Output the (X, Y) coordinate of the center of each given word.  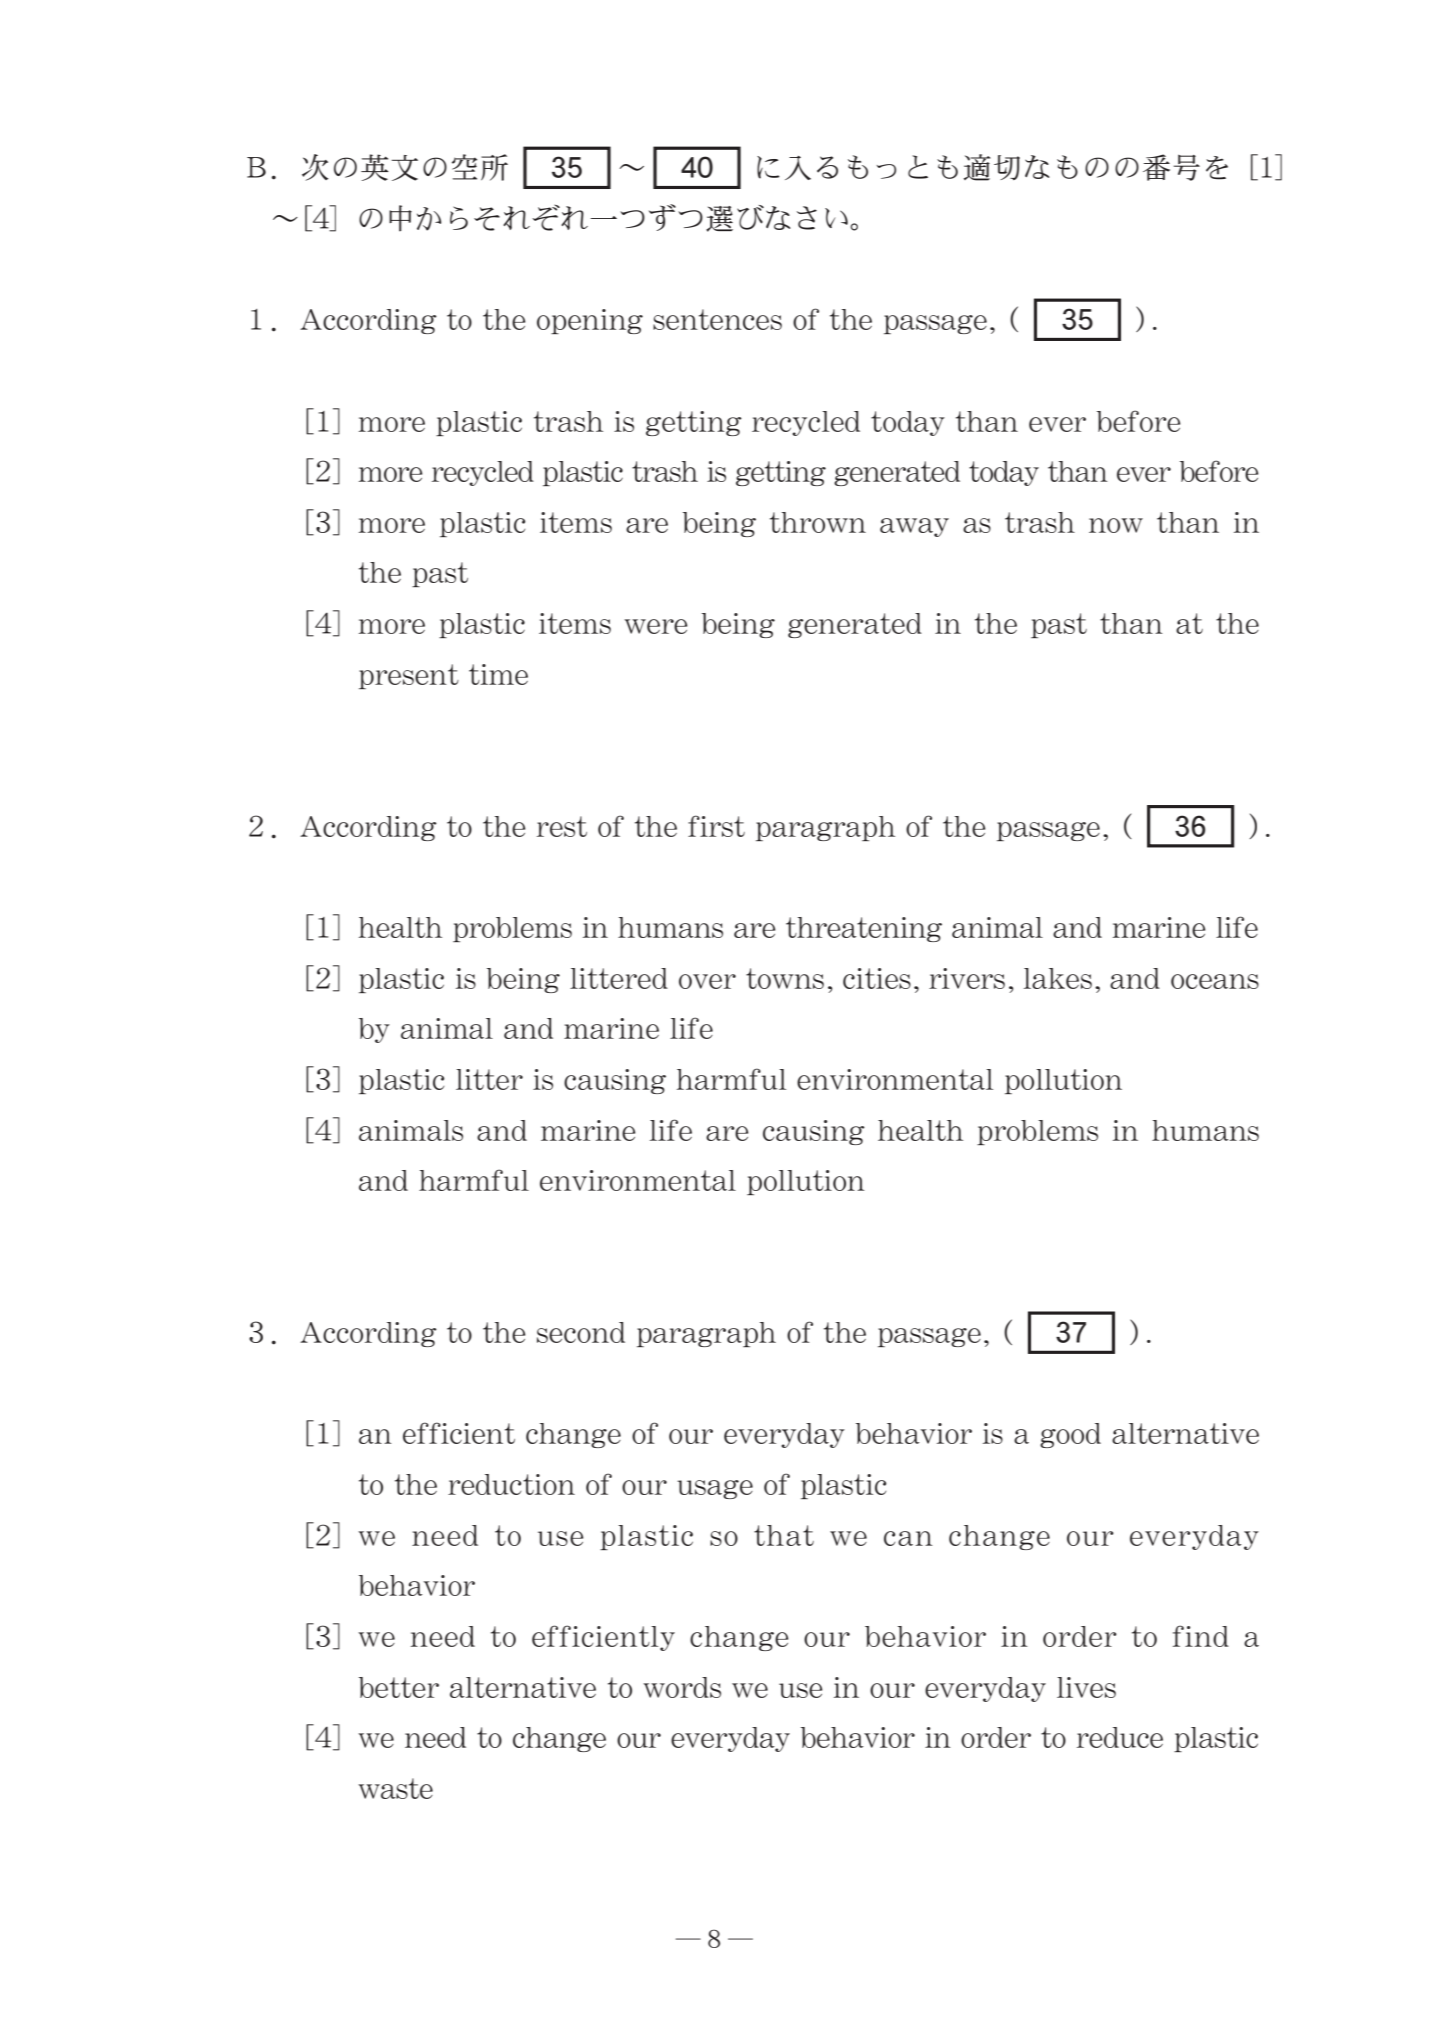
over (707, 981)
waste (395, 1788)
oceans (1215, 981)
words (682, 1687)
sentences (717, 319)
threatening (864, 929)
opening (590, 321)
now (1116, 525)
